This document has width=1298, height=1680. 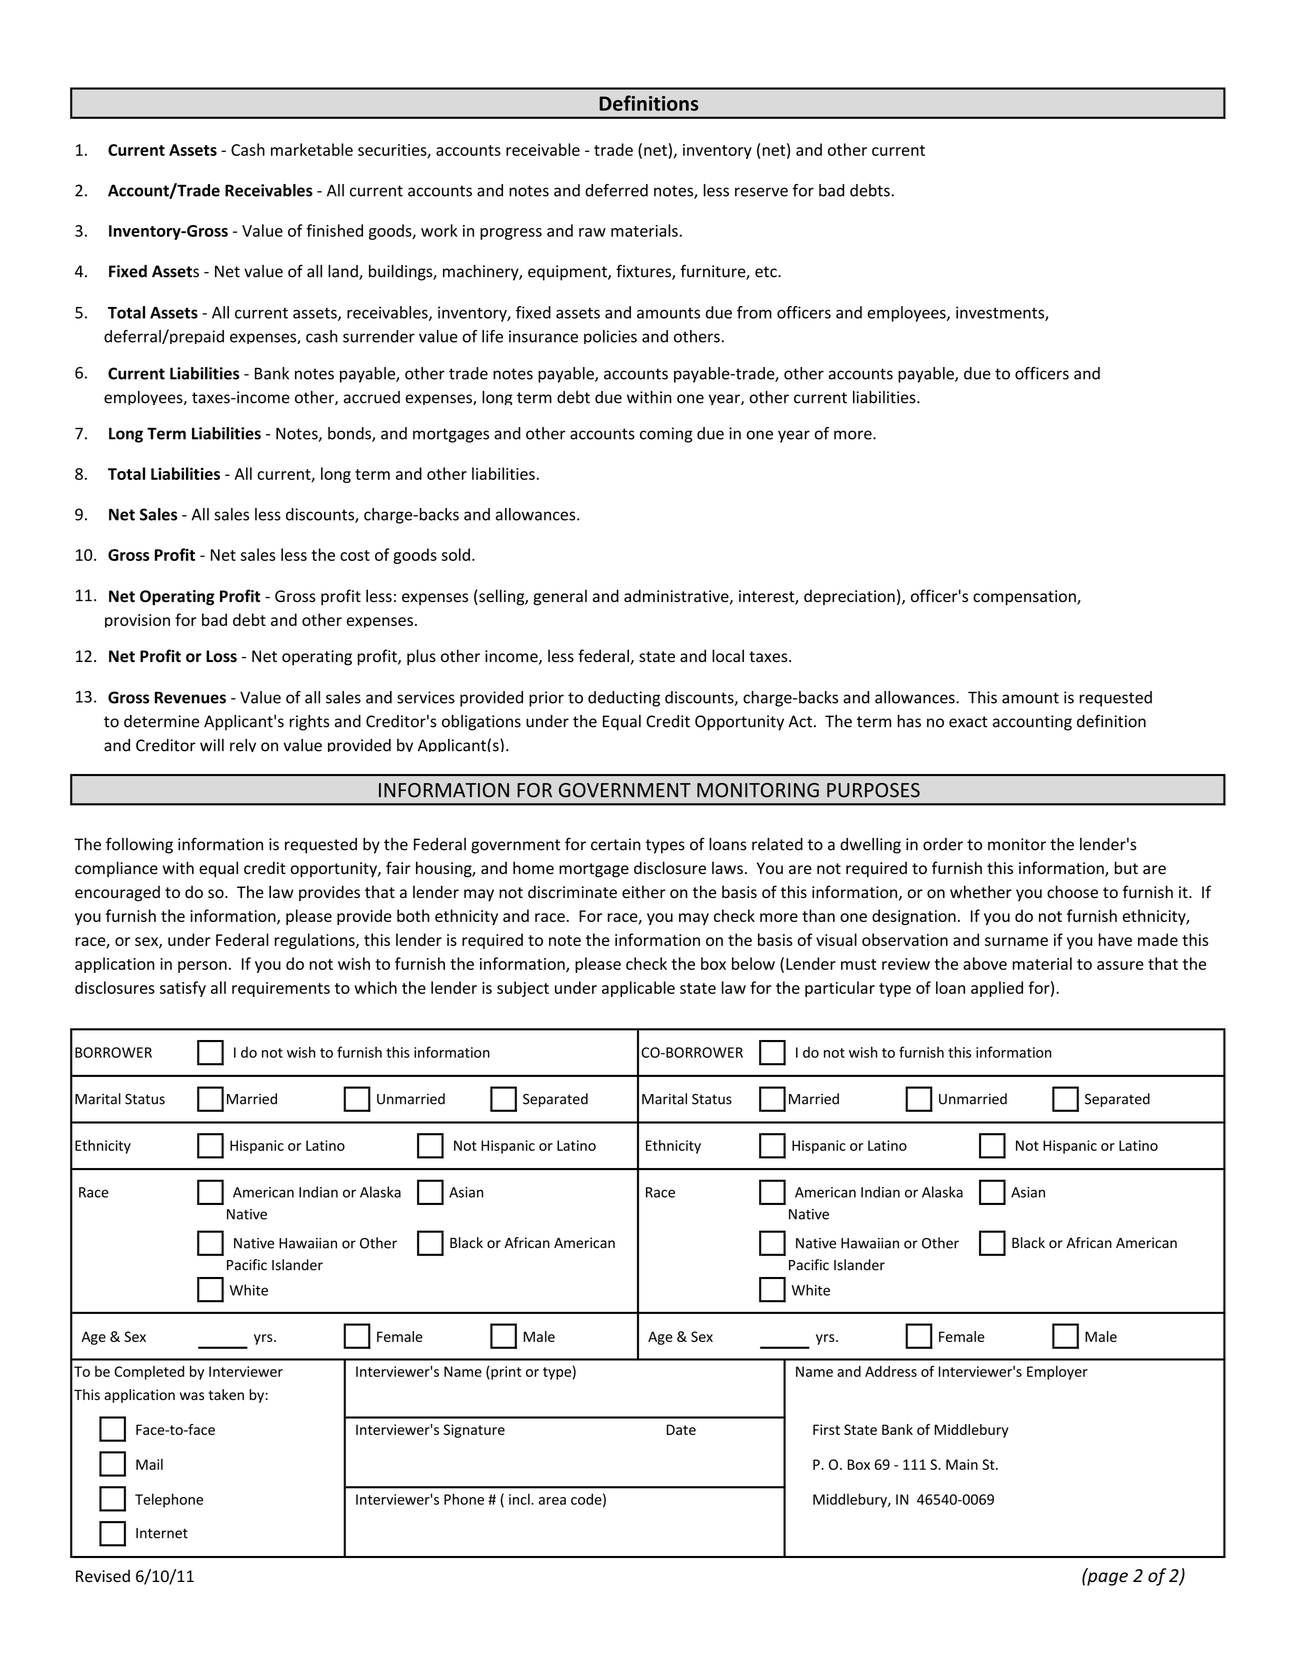 I want to click on deferred, so click(x=616, y=190).
